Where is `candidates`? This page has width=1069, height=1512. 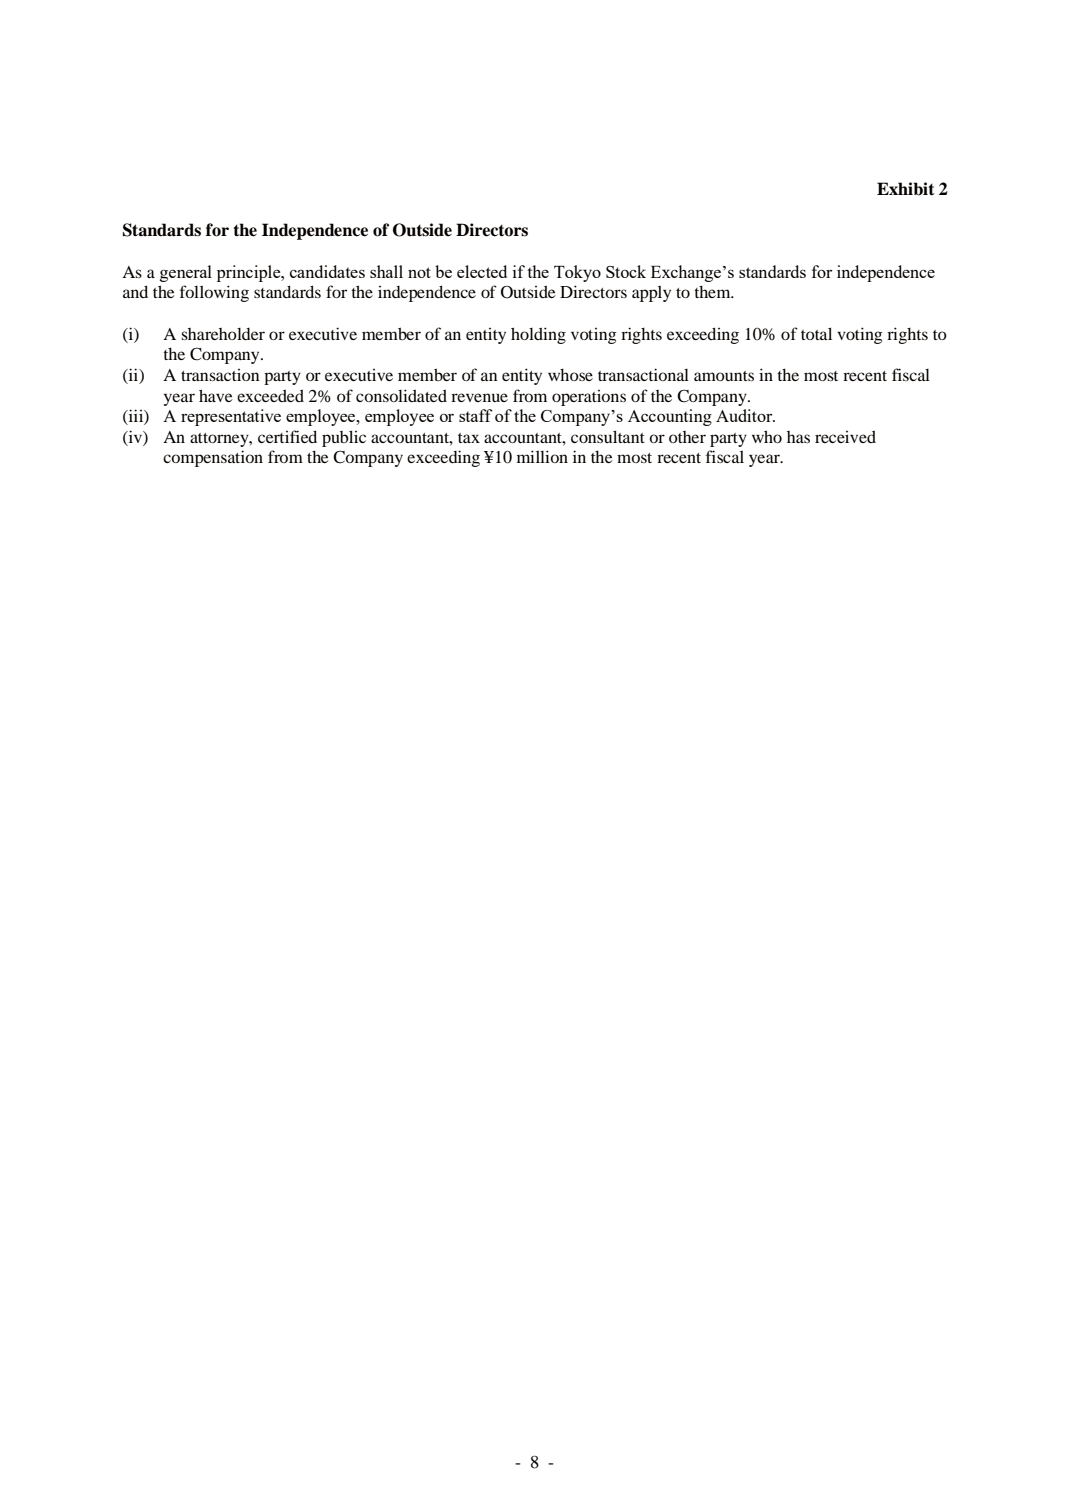 candidates is located at coordinates (327, 271).
